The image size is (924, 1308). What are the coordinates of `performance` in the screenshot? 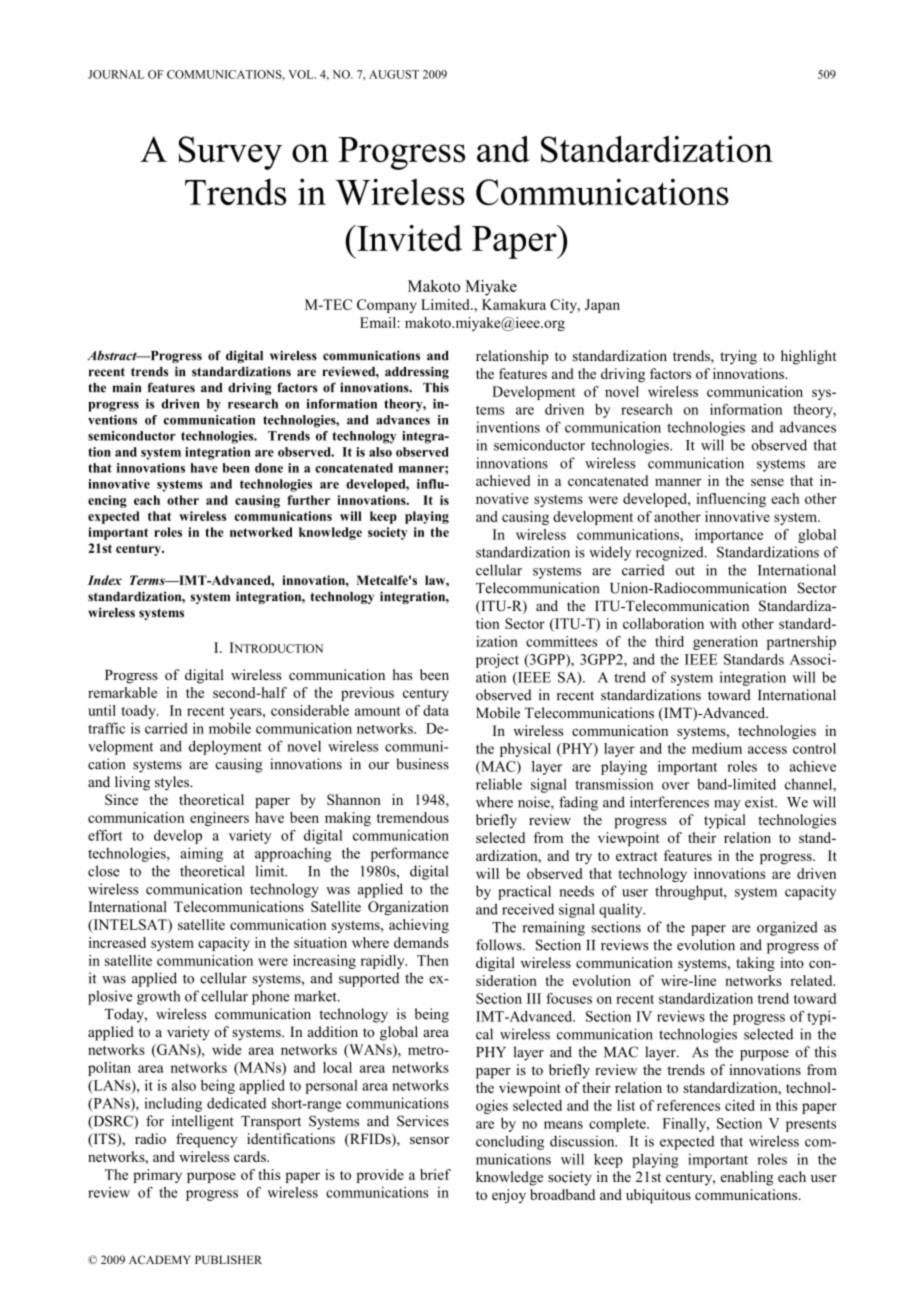 It's located at (410, 854).
